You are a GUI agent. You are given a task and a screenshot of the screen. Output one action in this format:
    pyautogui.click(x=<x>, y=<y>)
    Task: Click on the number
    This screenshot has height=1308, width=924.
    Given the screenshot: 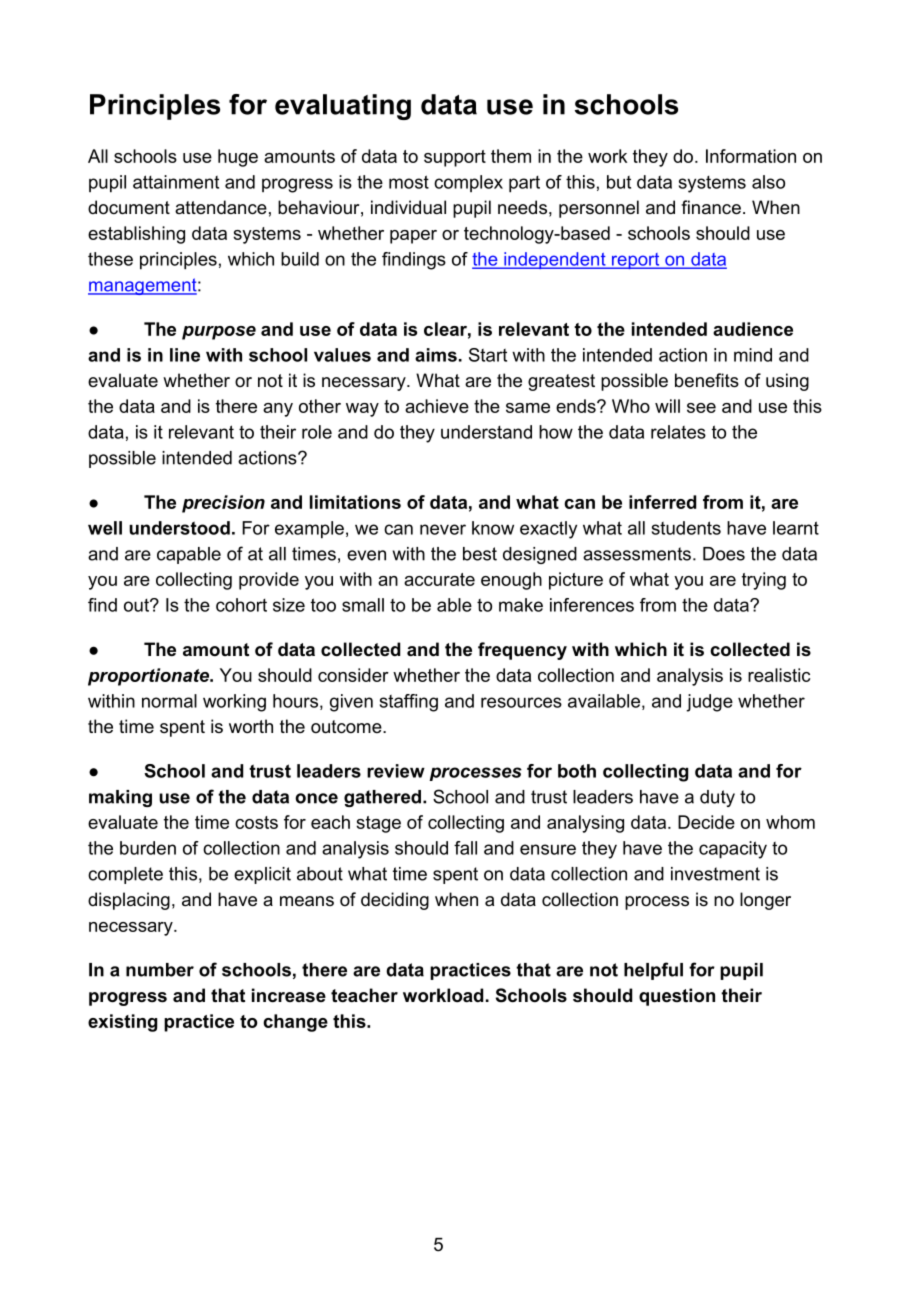 What is the action you would take?
    pyautogui.click(x=160, y=970)
